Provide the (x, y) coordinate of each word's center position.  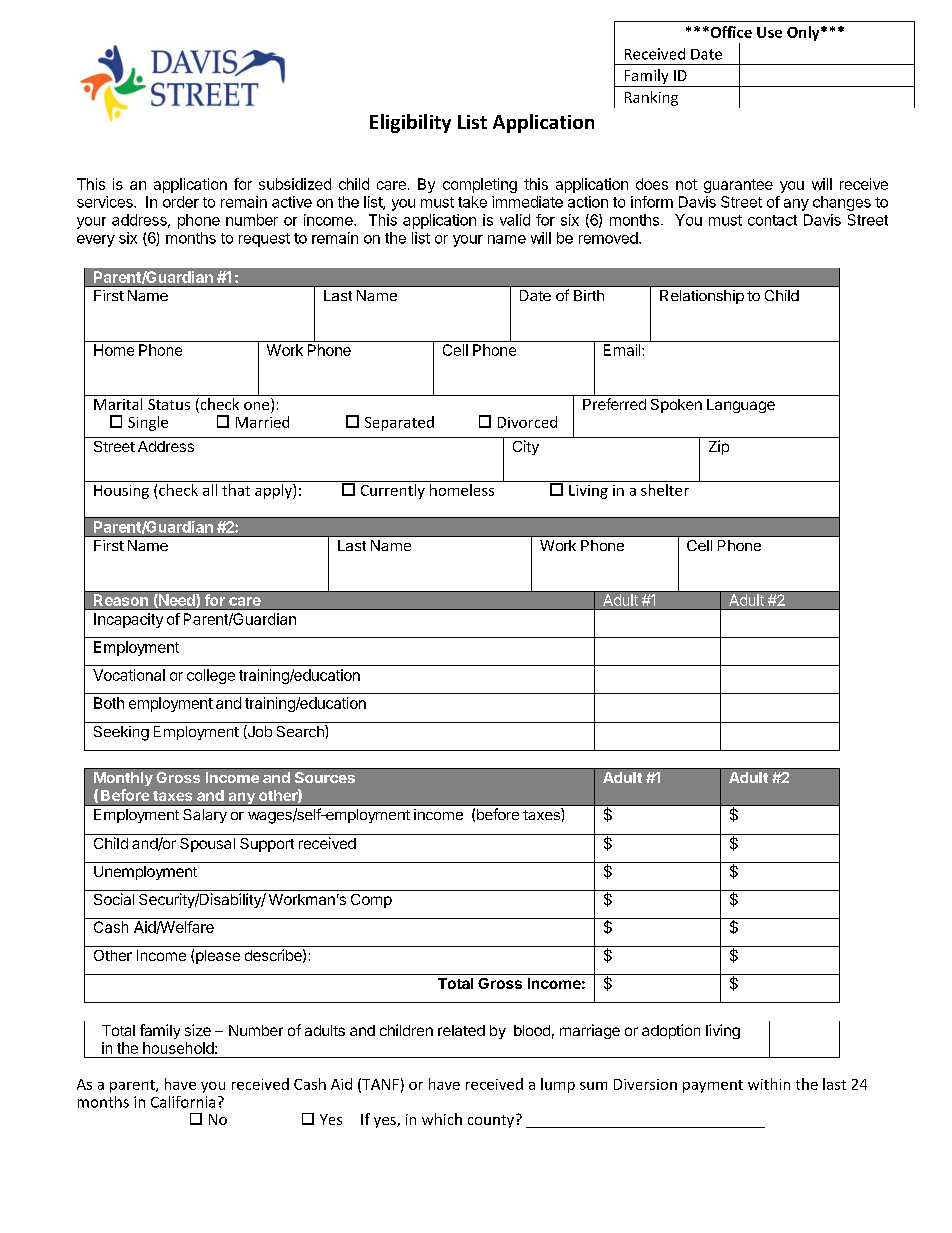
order (181, 202)
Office (730, 32)
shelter (665, 490)
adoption (671, 1031)
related (461, 1030)
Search (301, 731)
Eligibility (410, 123)
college (211, 676)
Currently (393, 491)
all (210, 490)
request (264, 240)
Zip (719, 447)
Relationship (702, 297)
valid (515, 220)
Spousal (207, 845)
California (183, 1102)
